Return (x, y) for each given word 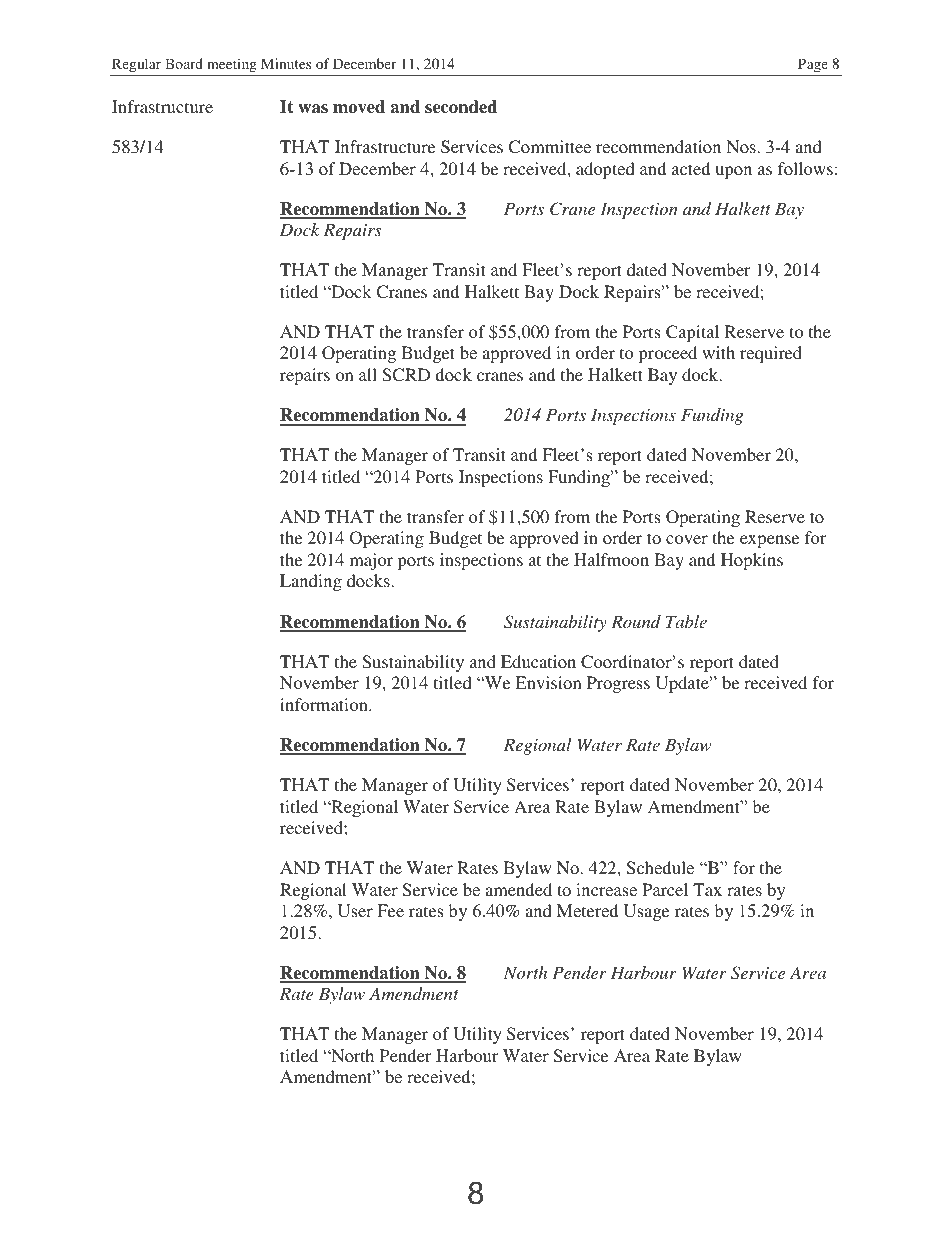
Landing (311, 582)
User (355, 911)
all (368, 374)
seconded (461, 107)
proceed (668, 354)
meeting (232, 65)
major (371, 561)
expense (769, 541)
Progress (618, 684)
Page (813, 65)
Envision (548, 682)
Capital (692, 333)
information (325, 704)
